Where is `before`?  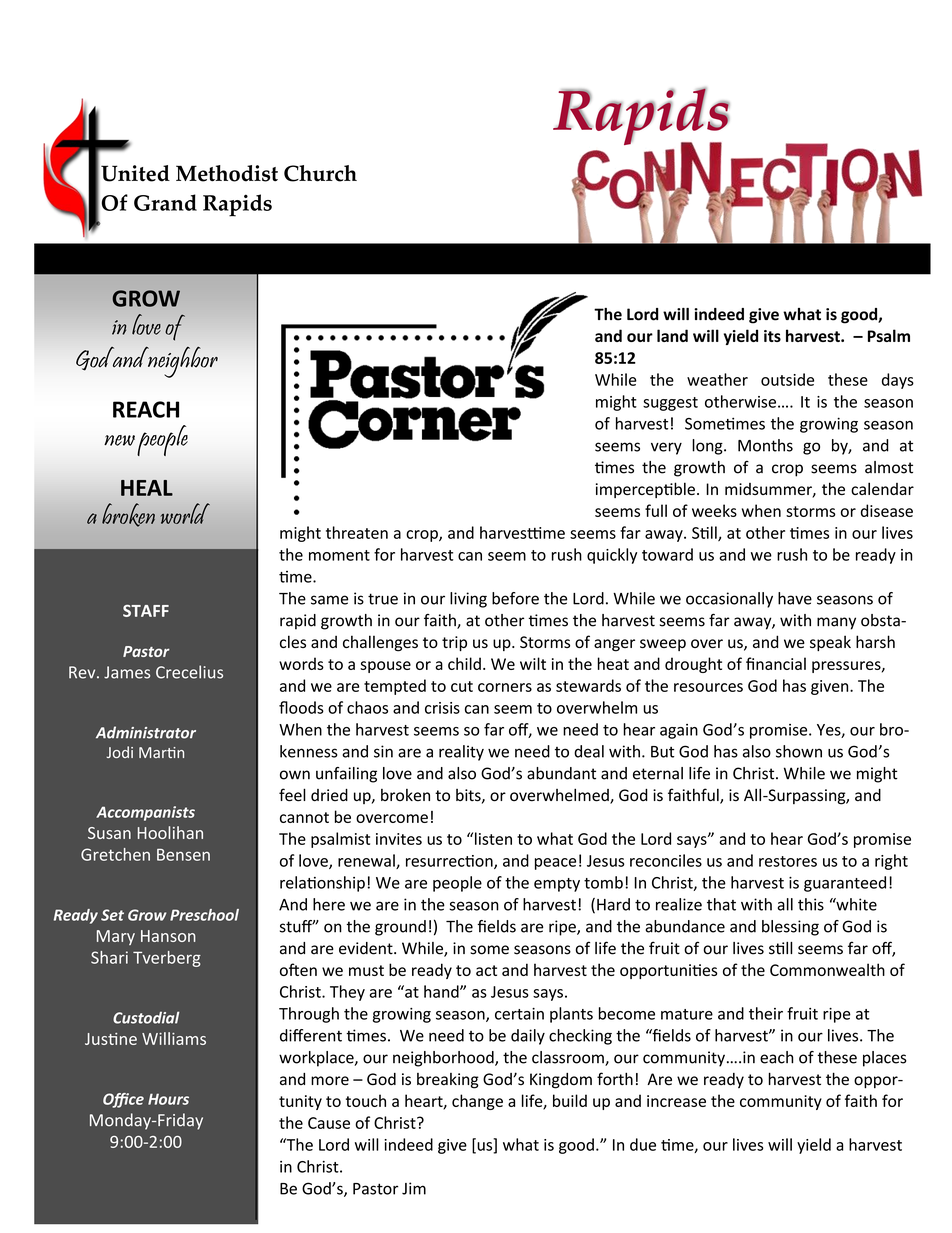
before is located at coordinates (515, 598).
